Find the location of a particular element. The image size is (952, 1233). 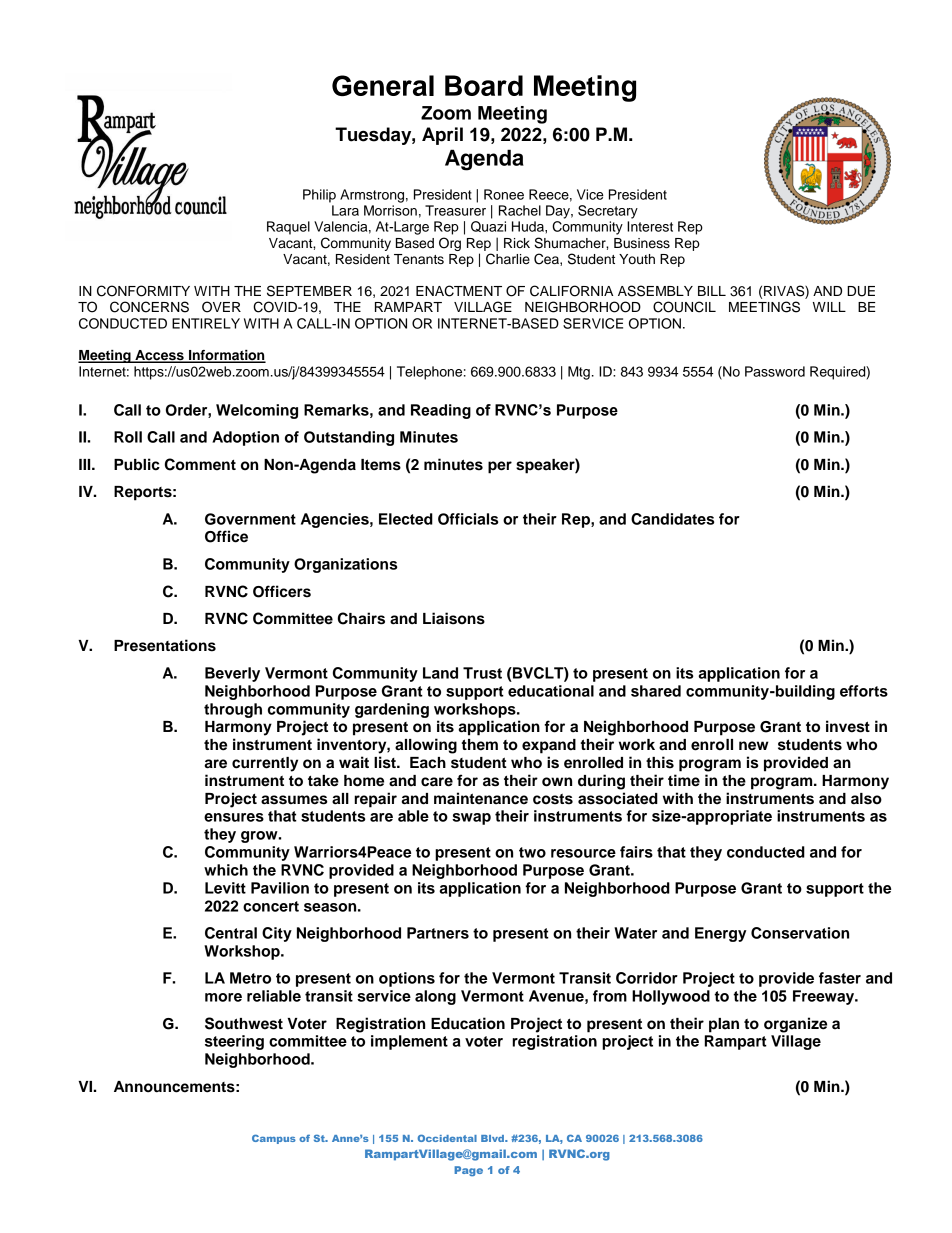

organize is located at coordinates (795, 1025).
